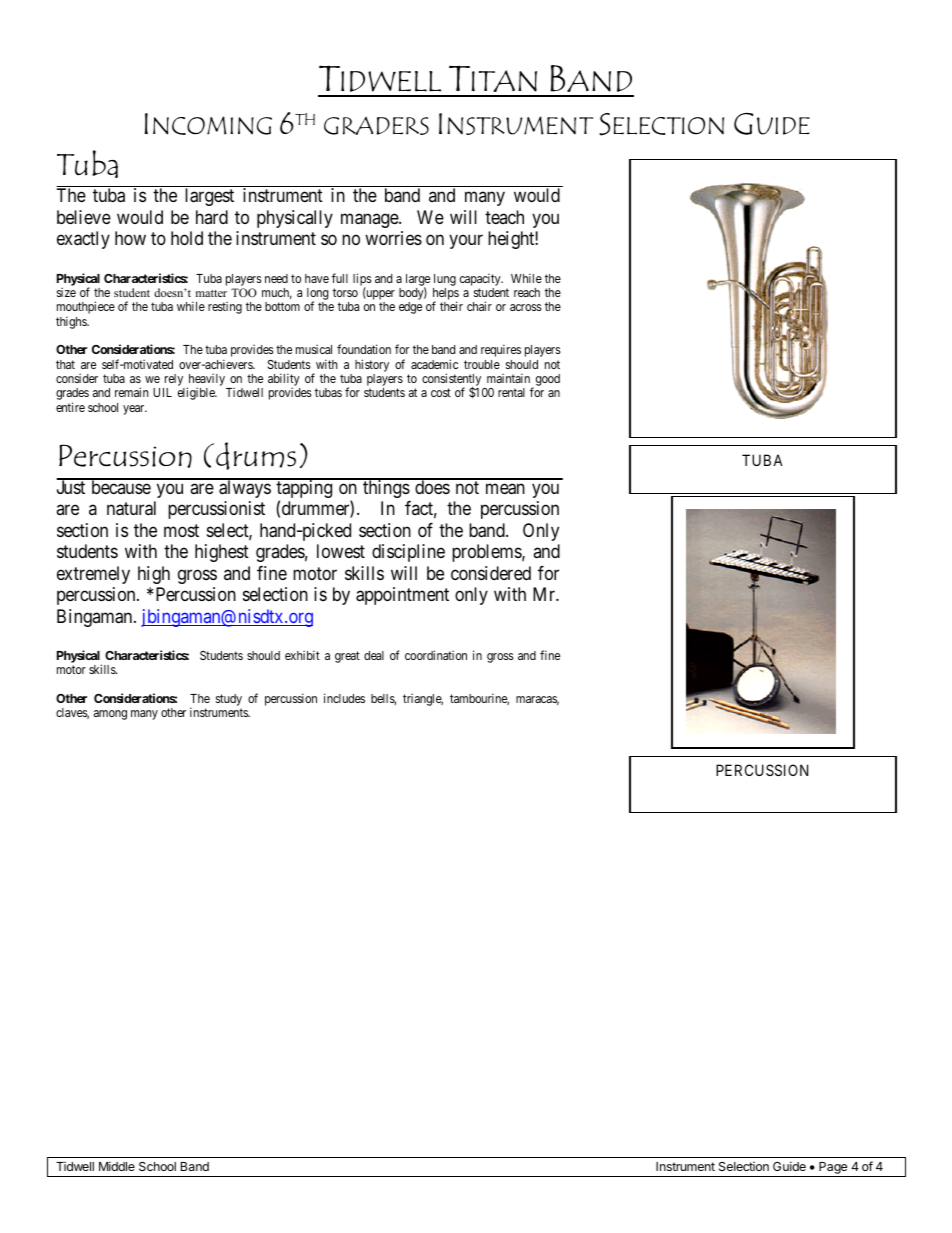 The height and width of the screenshot is (1233, 952). Describe the element at coordinates (212, 217) in the screenshot. I see `hard` at that location.
